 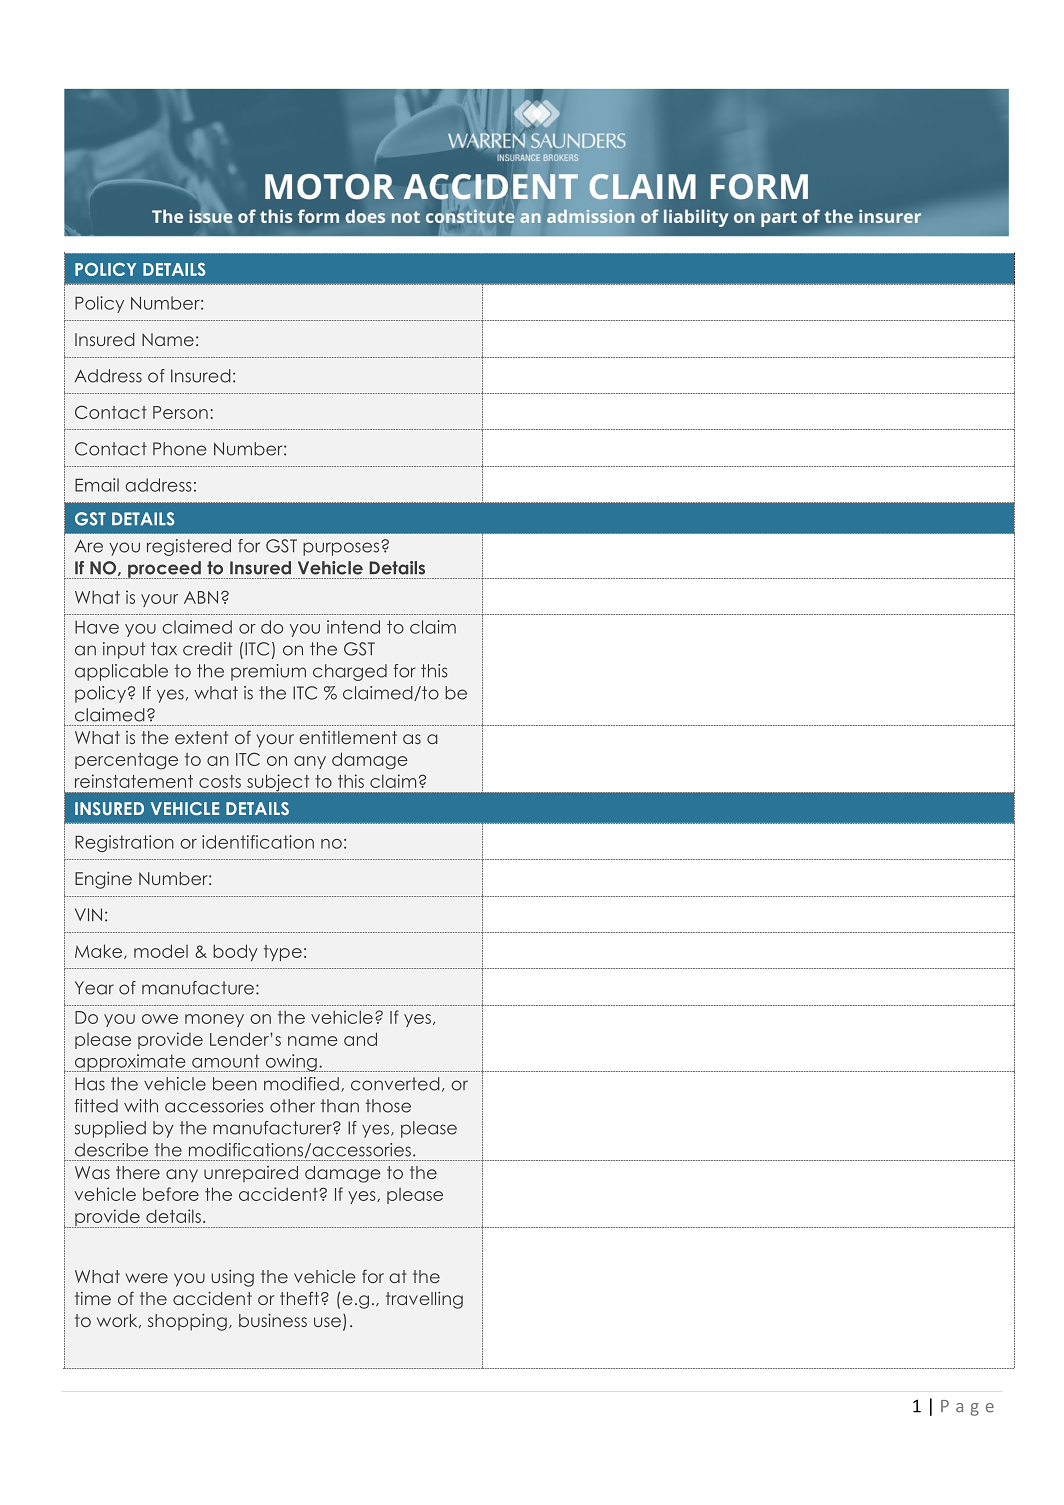 What do you see at coordinates (342, 549) in the page?
I see `purposes` at bounding box center [342, 549].
